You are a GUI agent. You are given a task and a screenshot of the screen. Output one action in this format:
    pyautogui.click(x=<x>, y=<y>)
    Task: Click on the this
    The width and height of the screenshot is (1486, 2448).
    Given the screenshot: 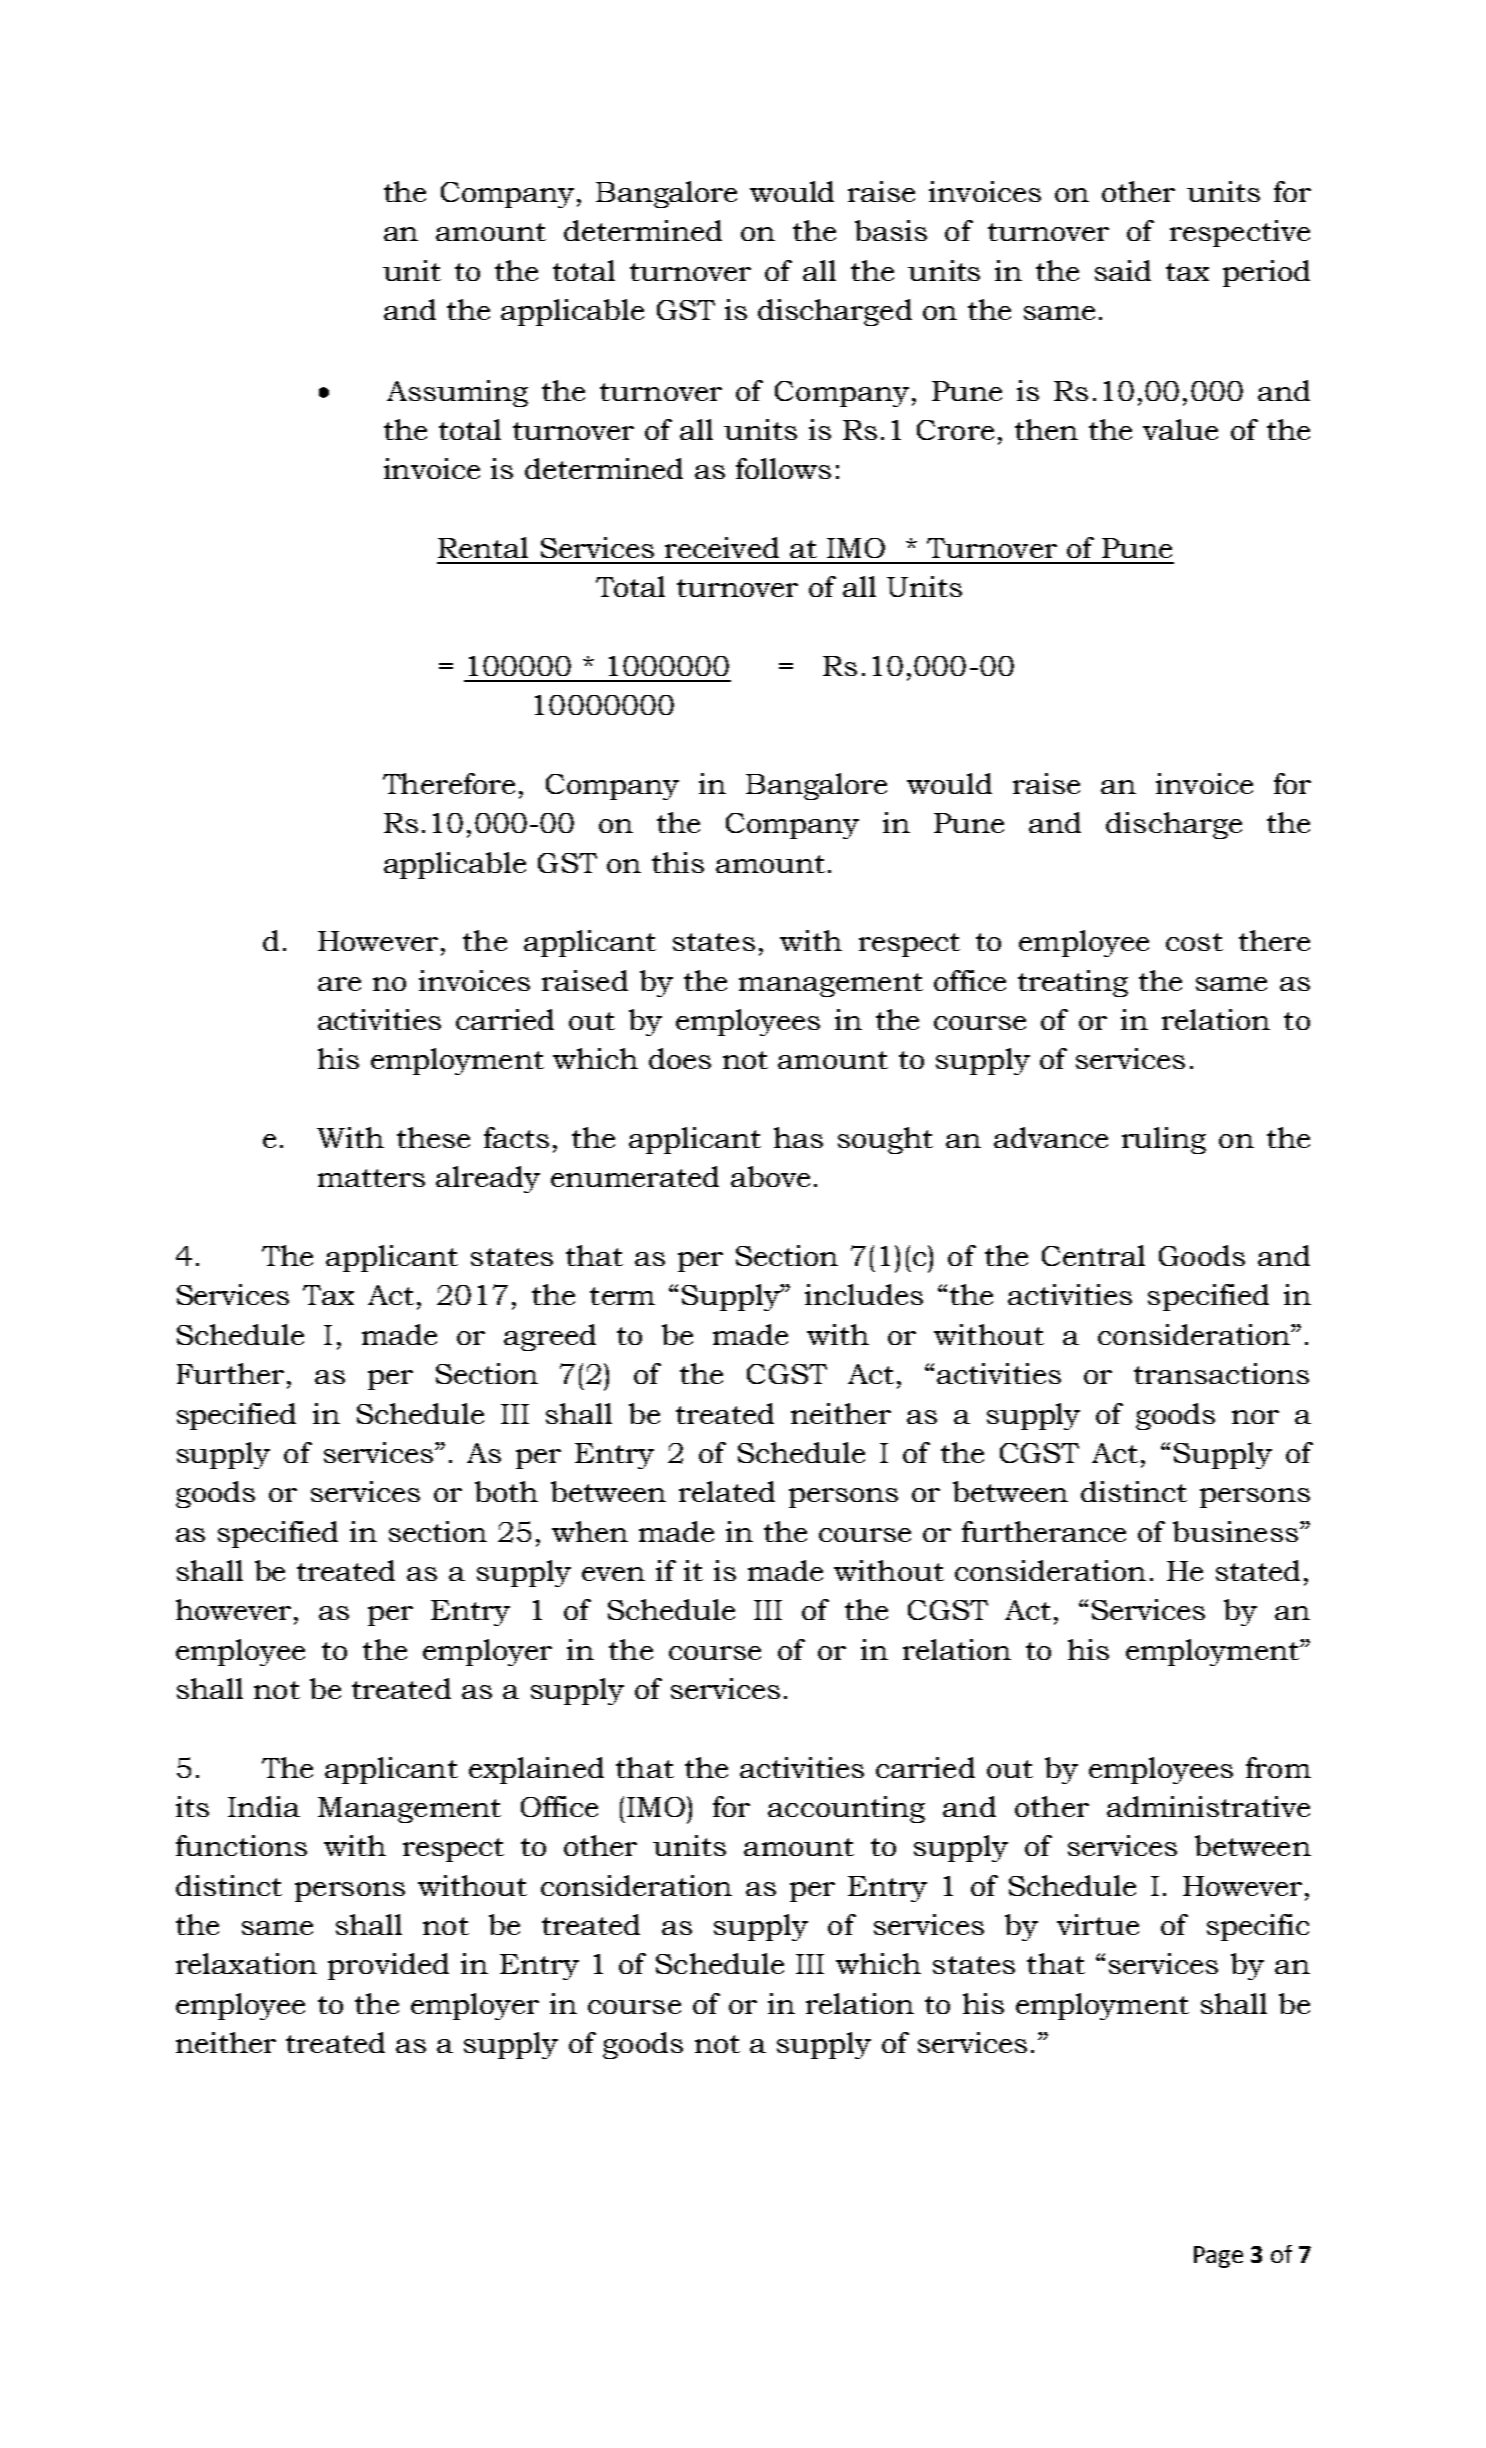 What is the action you would take?
    pyautogui.click(x=678, y=862)
